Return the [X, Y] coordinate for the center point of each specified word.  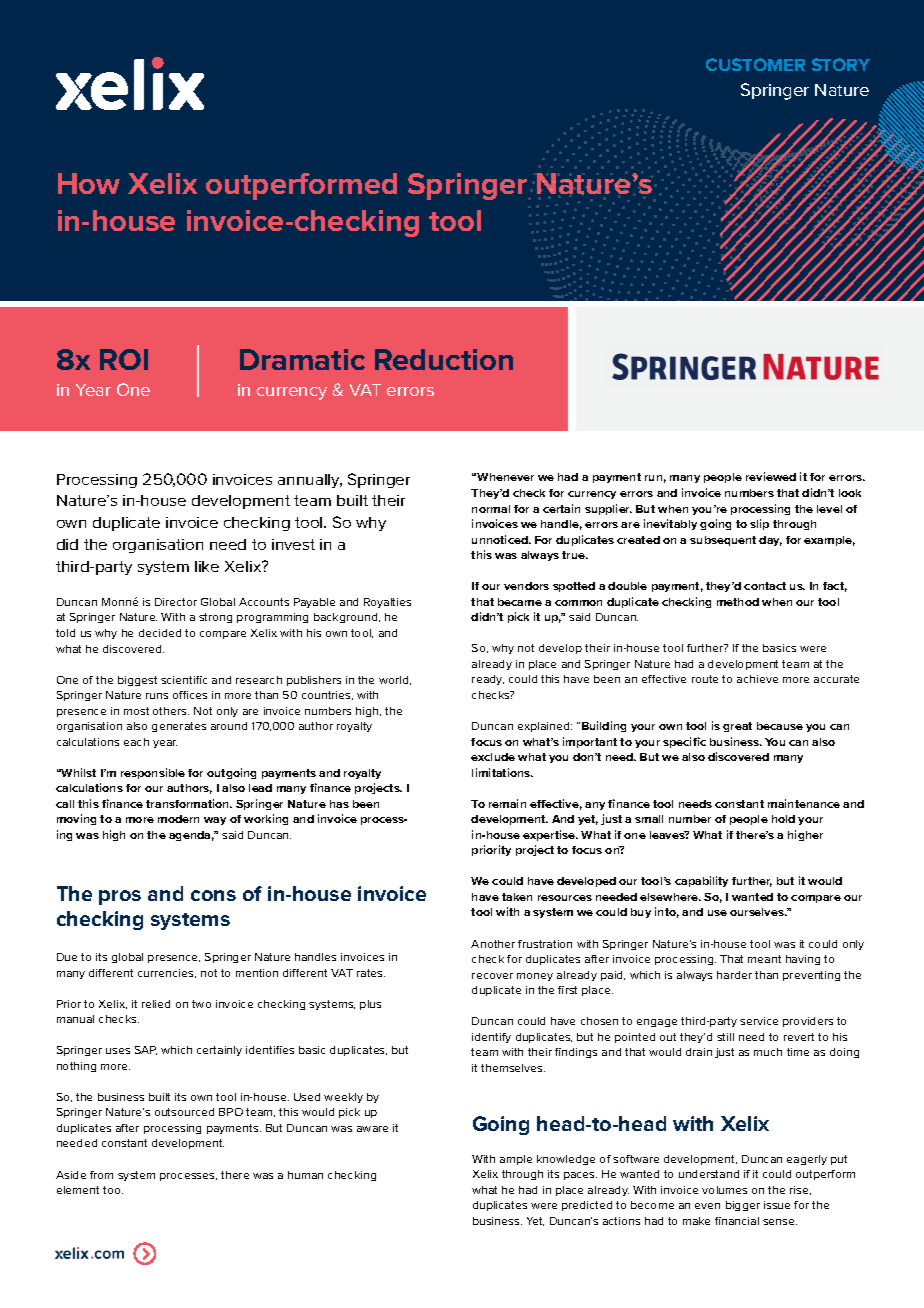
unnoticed [501, 539]
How [89, 183]
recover [492, 976]
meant [764, 959]
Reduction [444, 359]
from [101, 1175]
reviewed [771, 476]
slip [759, 524]
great [737, 727]
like [207, 566]
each [136, 742]
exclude [493, 757]
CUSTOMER [755, 64]
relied [156, 1004]
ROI [124, 359]
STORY [841, 64]
